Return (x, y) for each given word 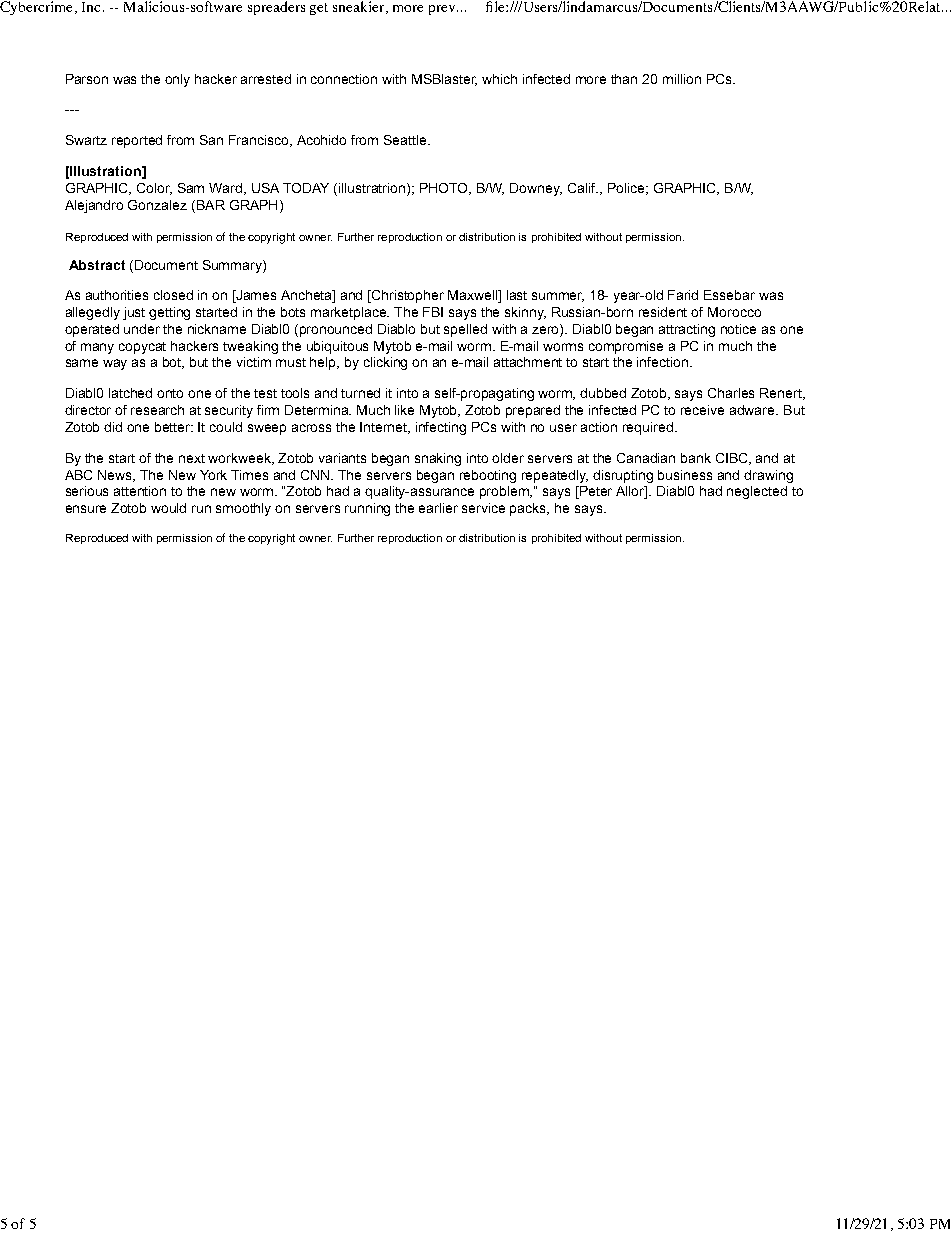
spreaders (276, 8)
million (682, 79)
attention (140, 491)
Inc (91, 7)
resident (663, 312)
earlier (438, 508)
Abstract (97, 265)
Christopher (407, 296)
